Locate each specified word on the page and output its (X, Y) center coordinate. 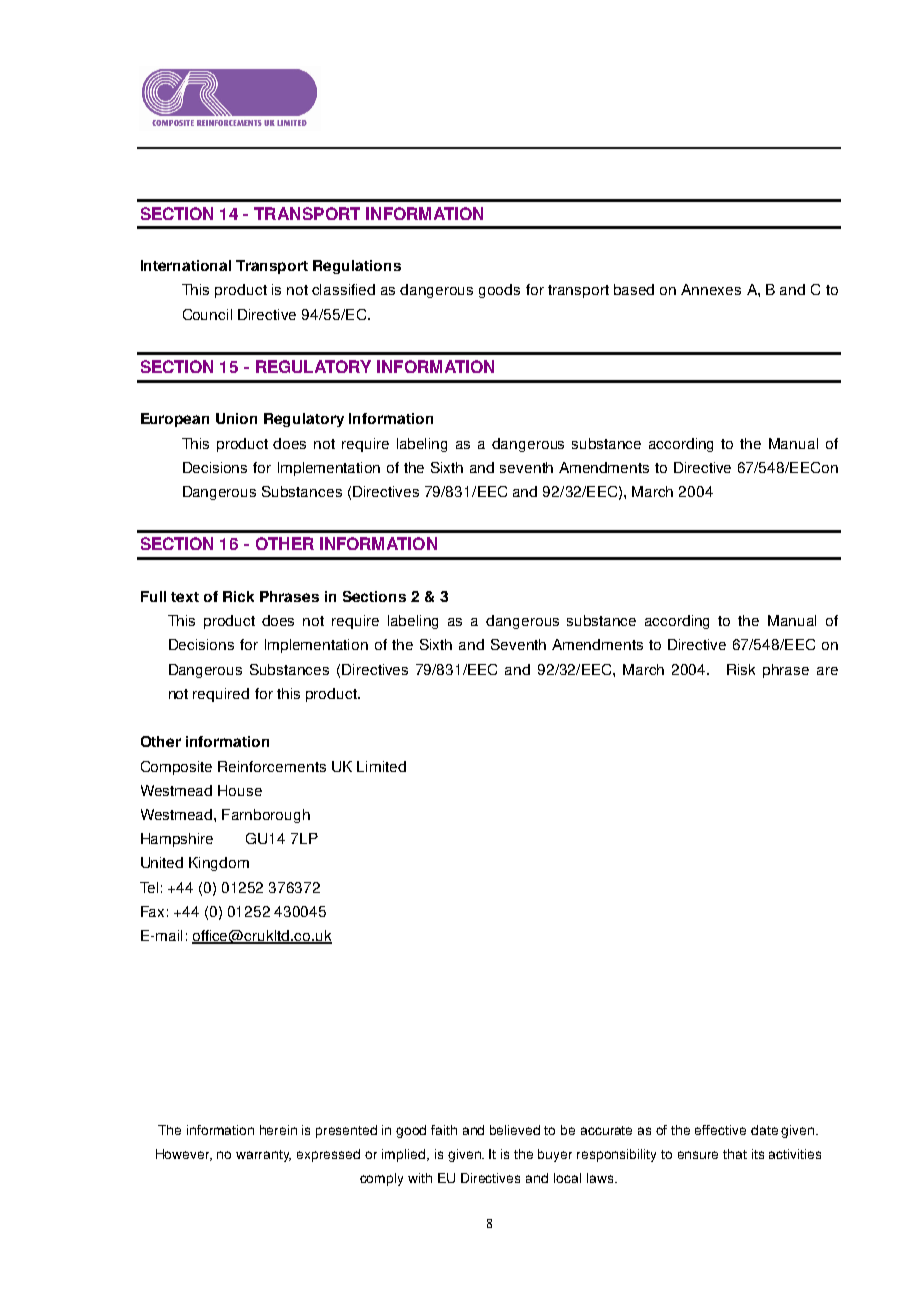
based (634, 289)
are (827, 671)
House (240, 790)
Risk (741, 669)
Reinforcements (272, 766)
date (764, 1130)
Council (207, 314)
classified (343, 289)
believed (515, 1130)
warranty (263, 1156)
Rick (238, 596)
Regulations (357, 267)
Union (236, 418)
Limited (381, 766)
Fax (152, 911)
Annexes (711, 289)
